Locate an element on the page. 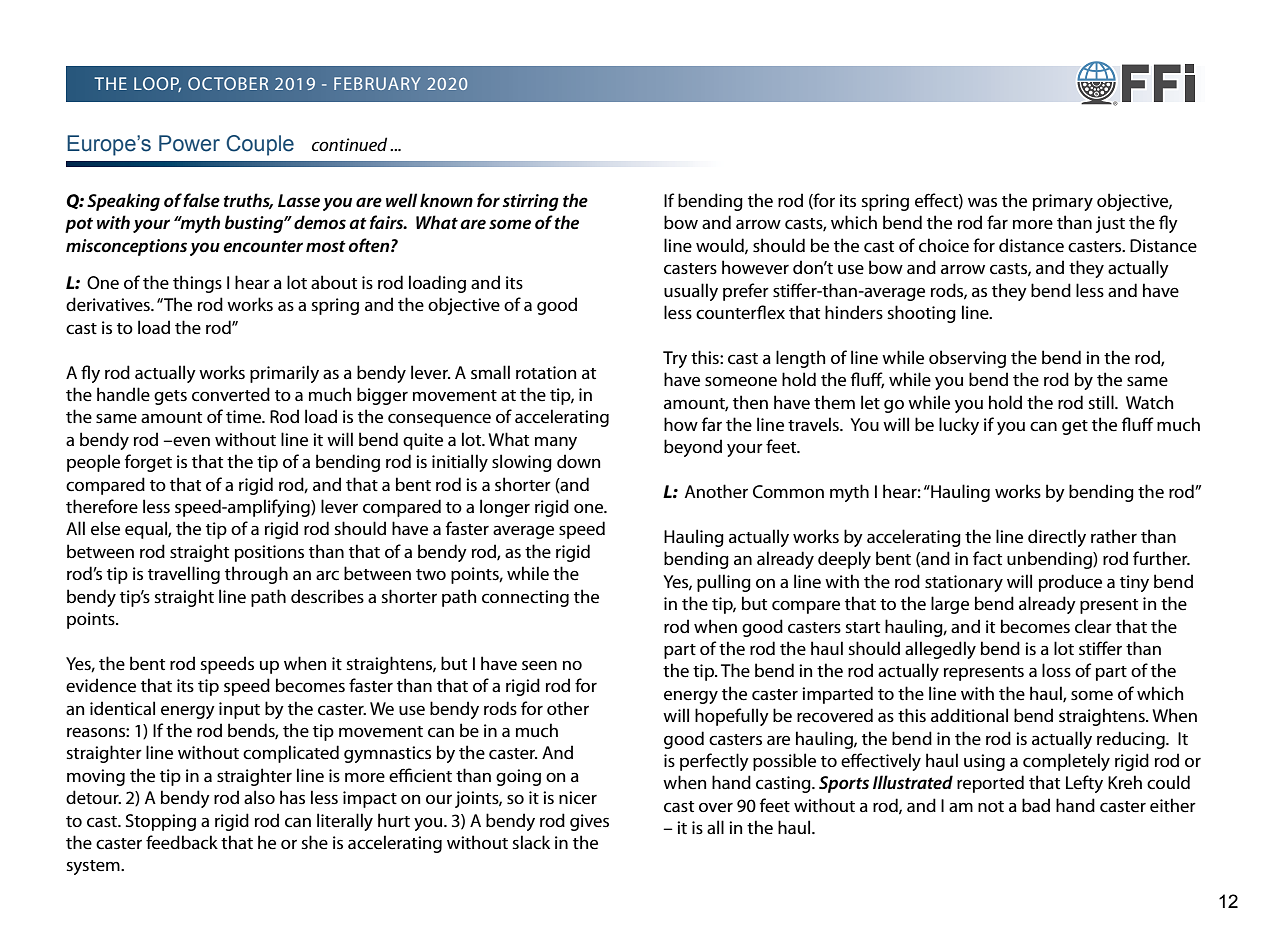 The image size is (1271, 952). lucky is located at coordinates (959, 426).
